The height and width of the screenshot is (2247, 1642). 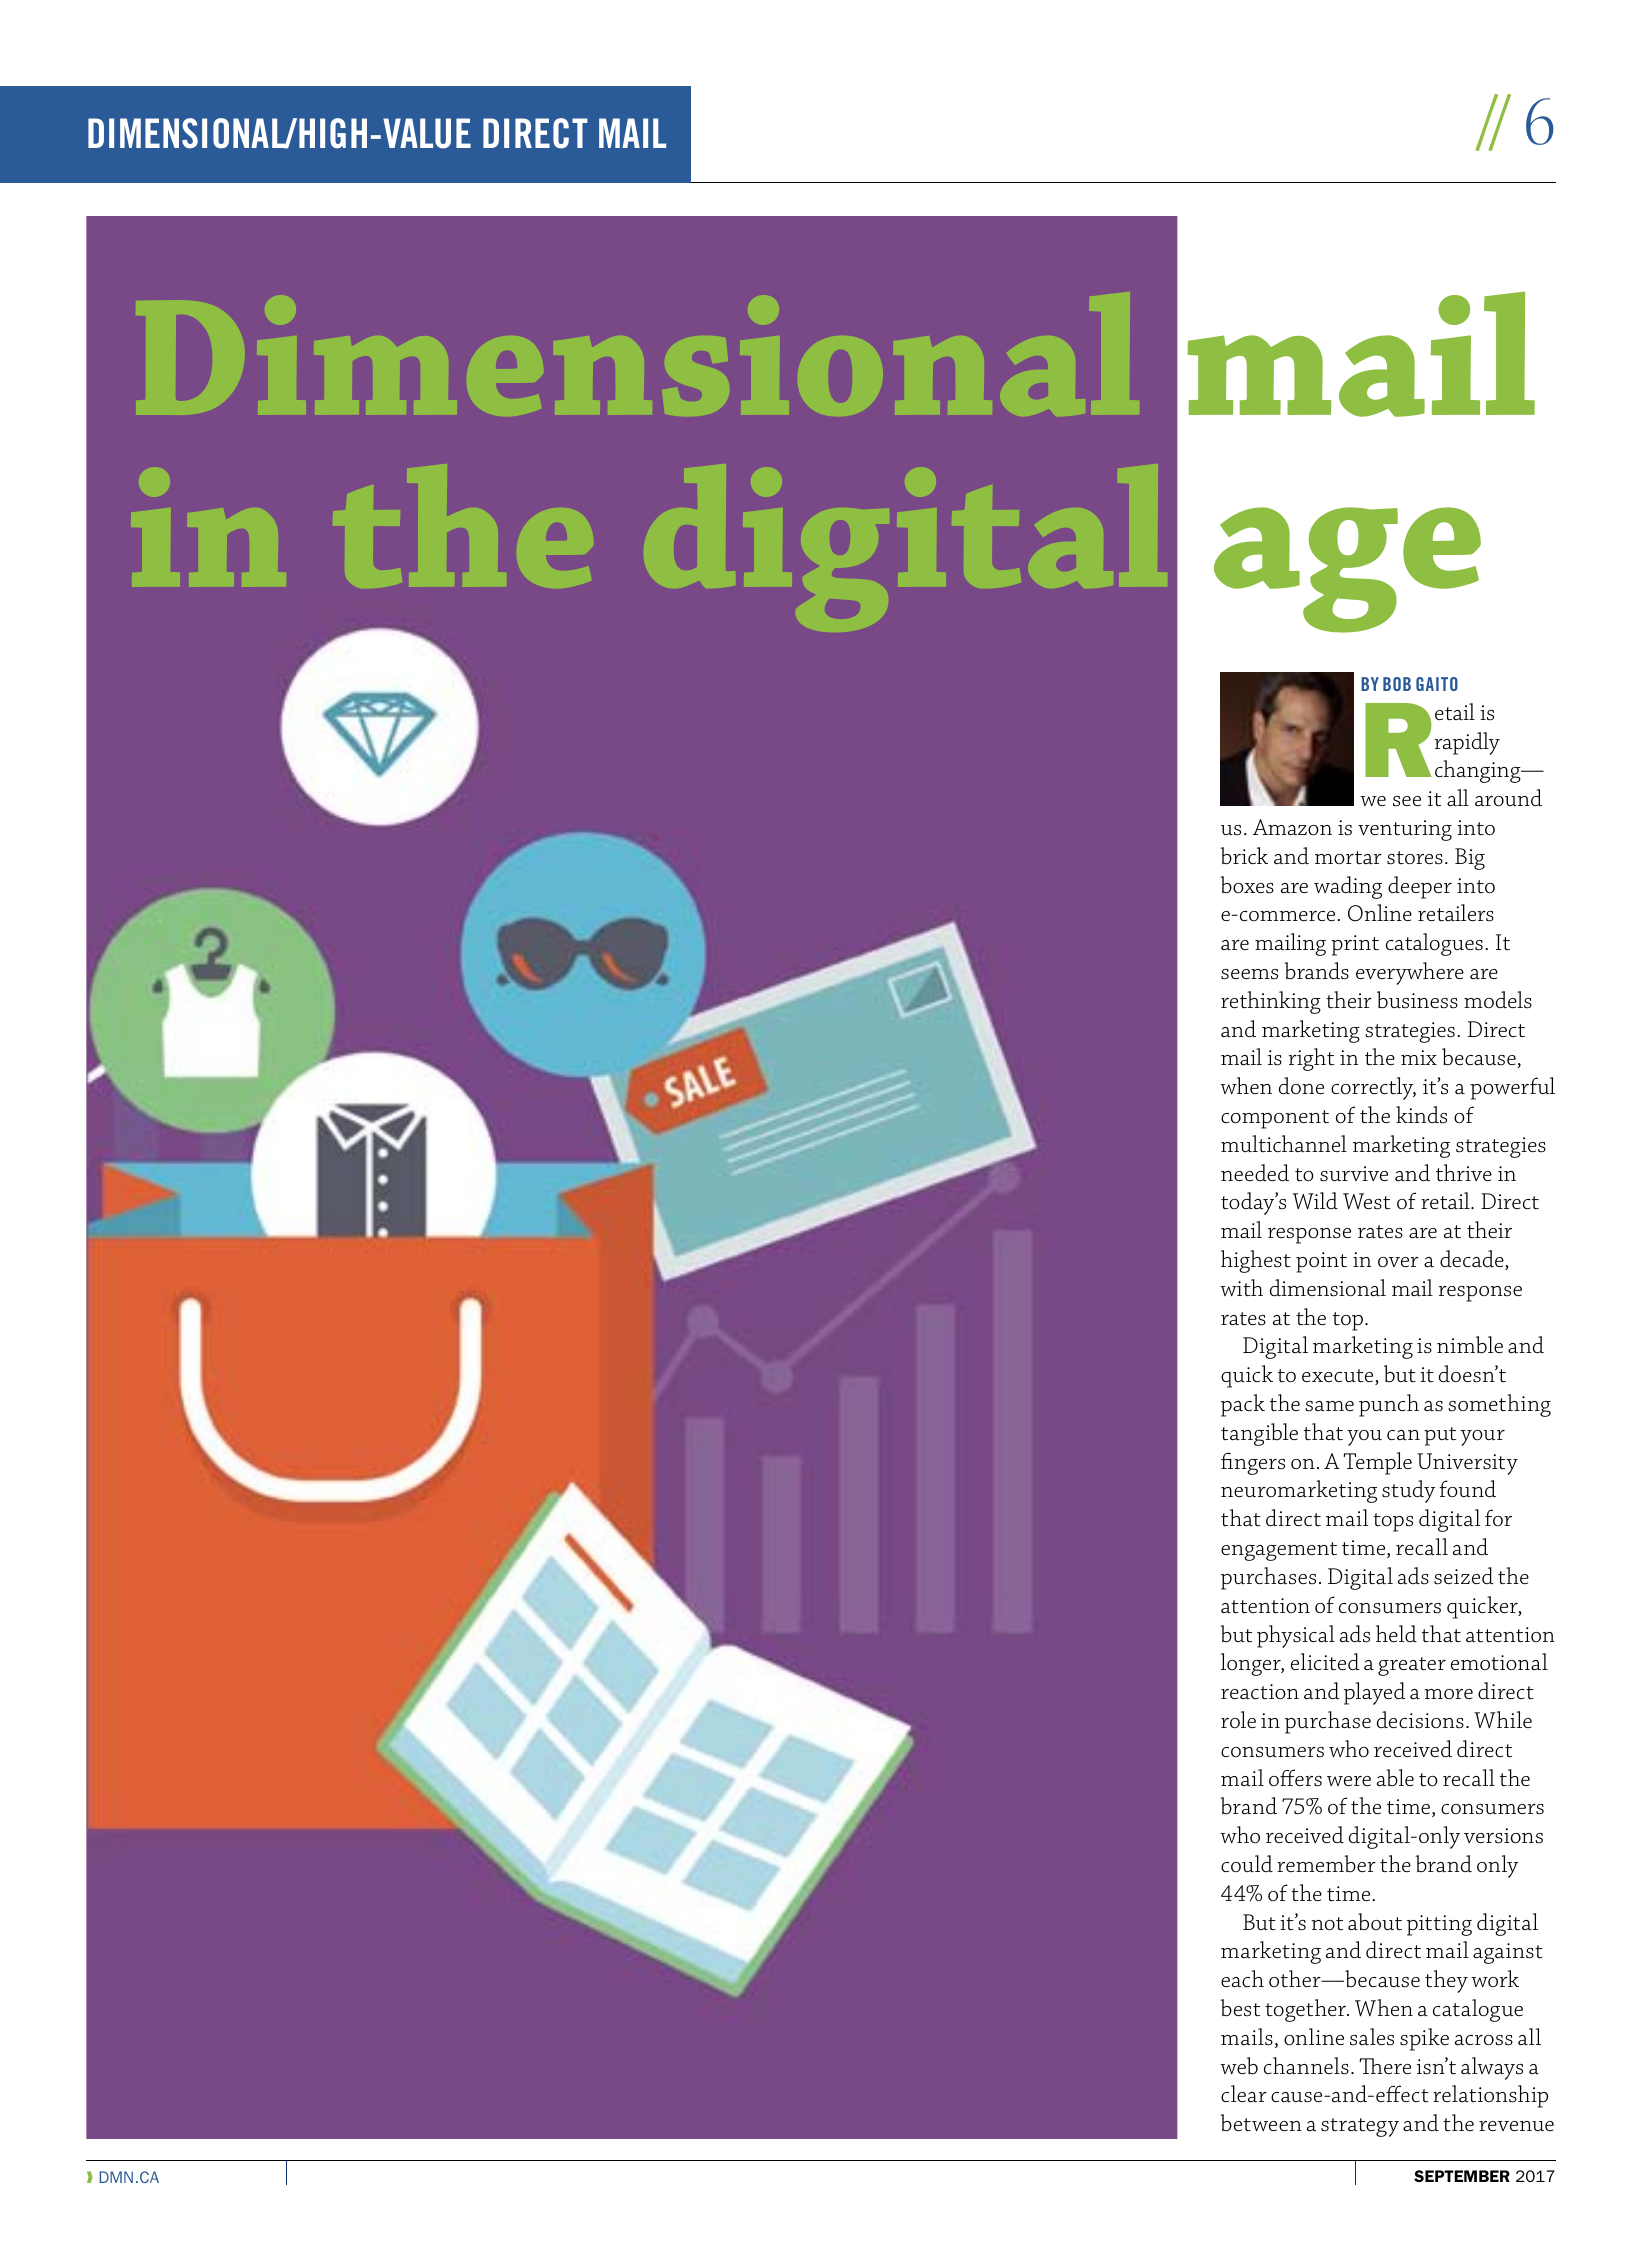 I want to click on your, so click(x=1482, y=1438).
